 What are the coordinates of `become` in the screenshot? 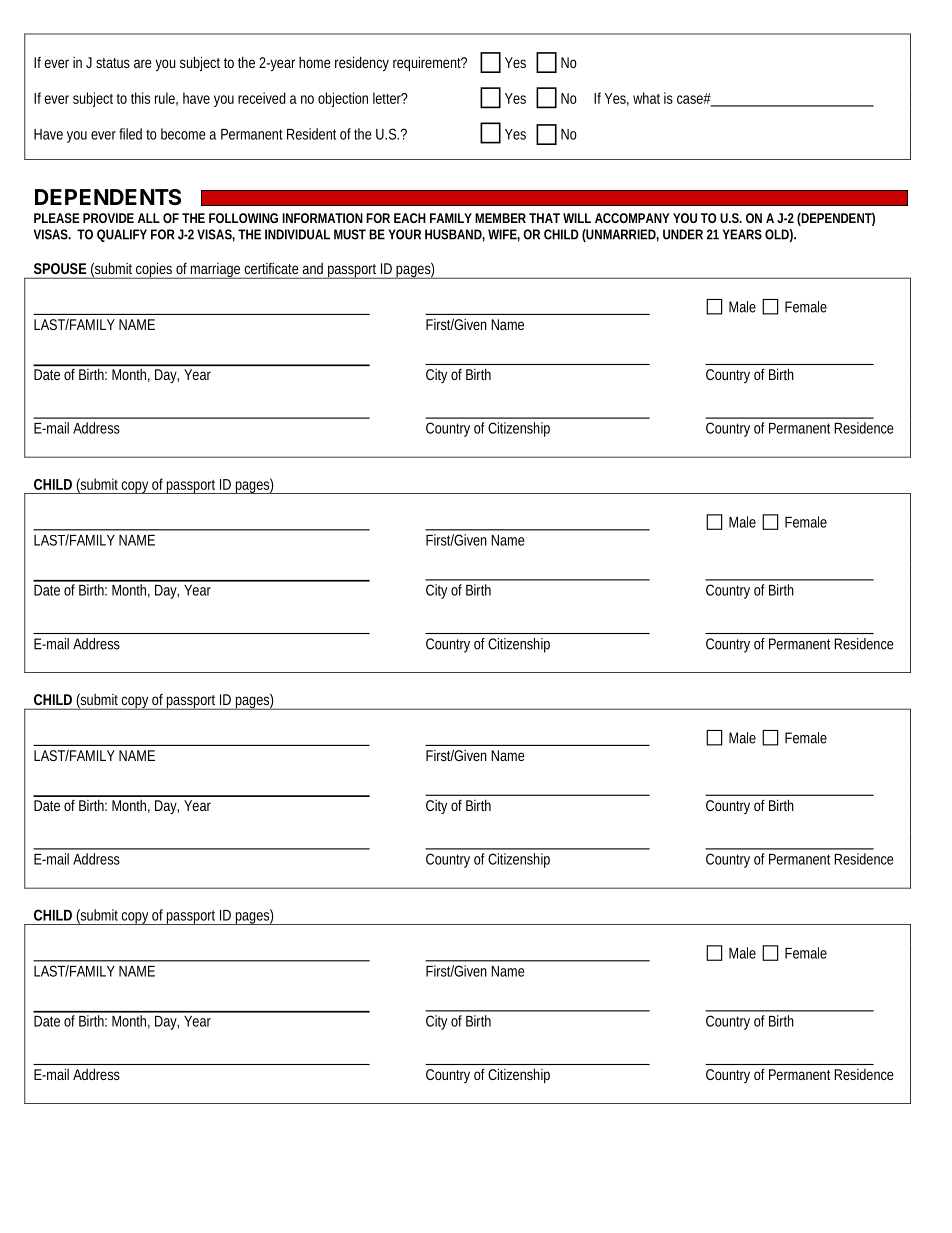 It's located at (183, 134).
